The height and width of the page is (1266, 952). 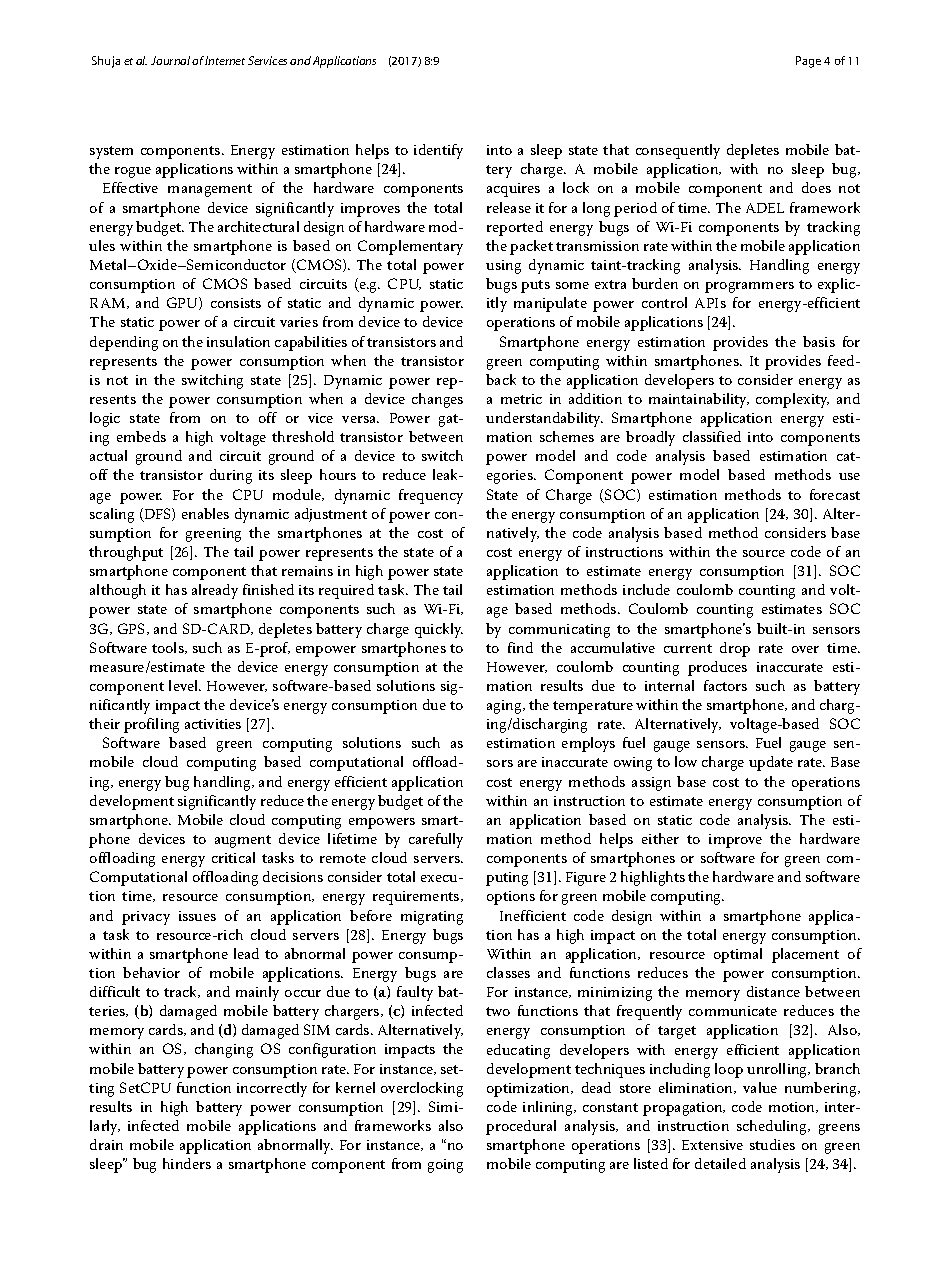 I want to click on drop, so click(x=735, y=649).
